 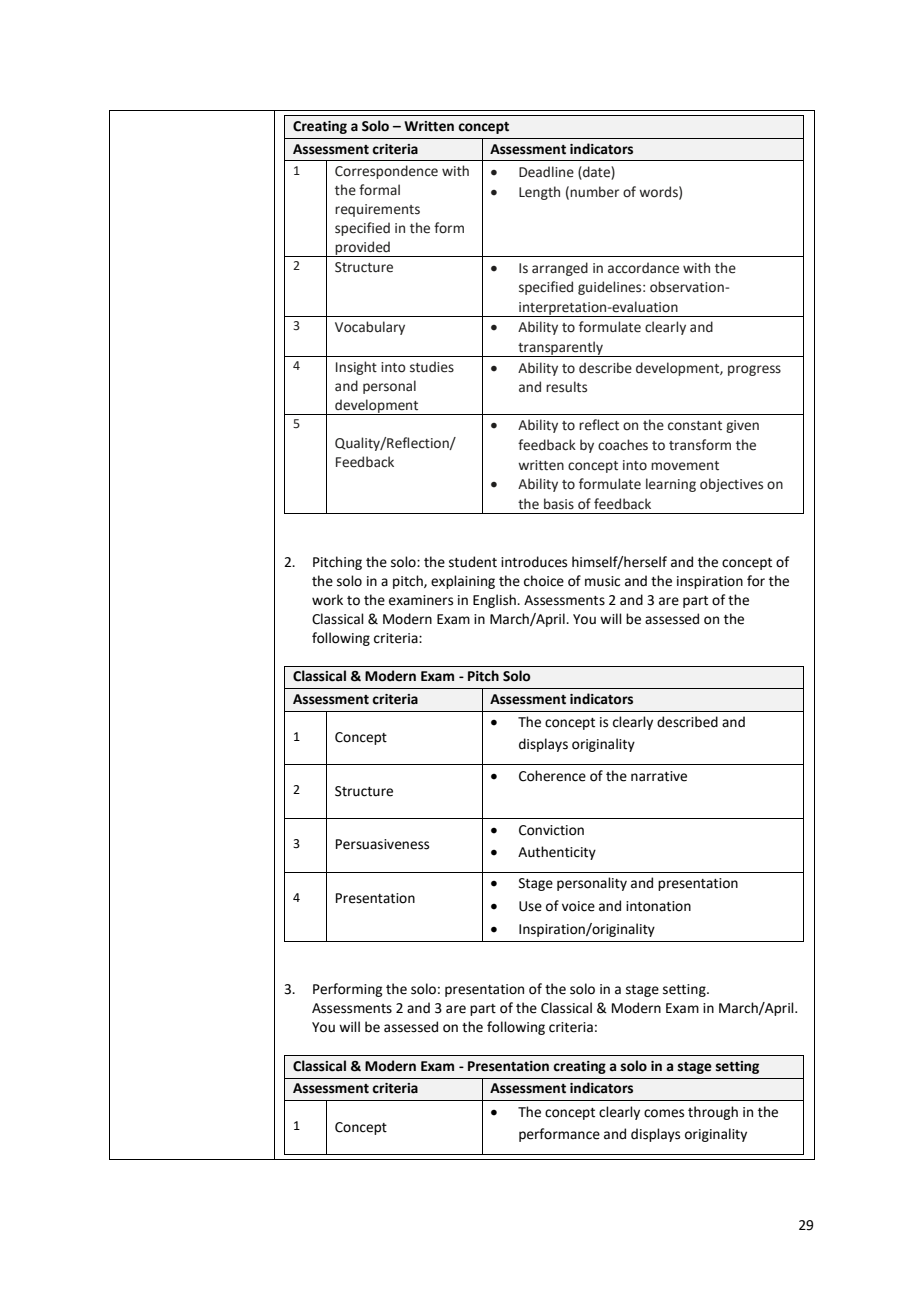 What do you see at coordinates (552, 776) in the screenshot?
I see `Coherence` at bounding box center [552, 776].
